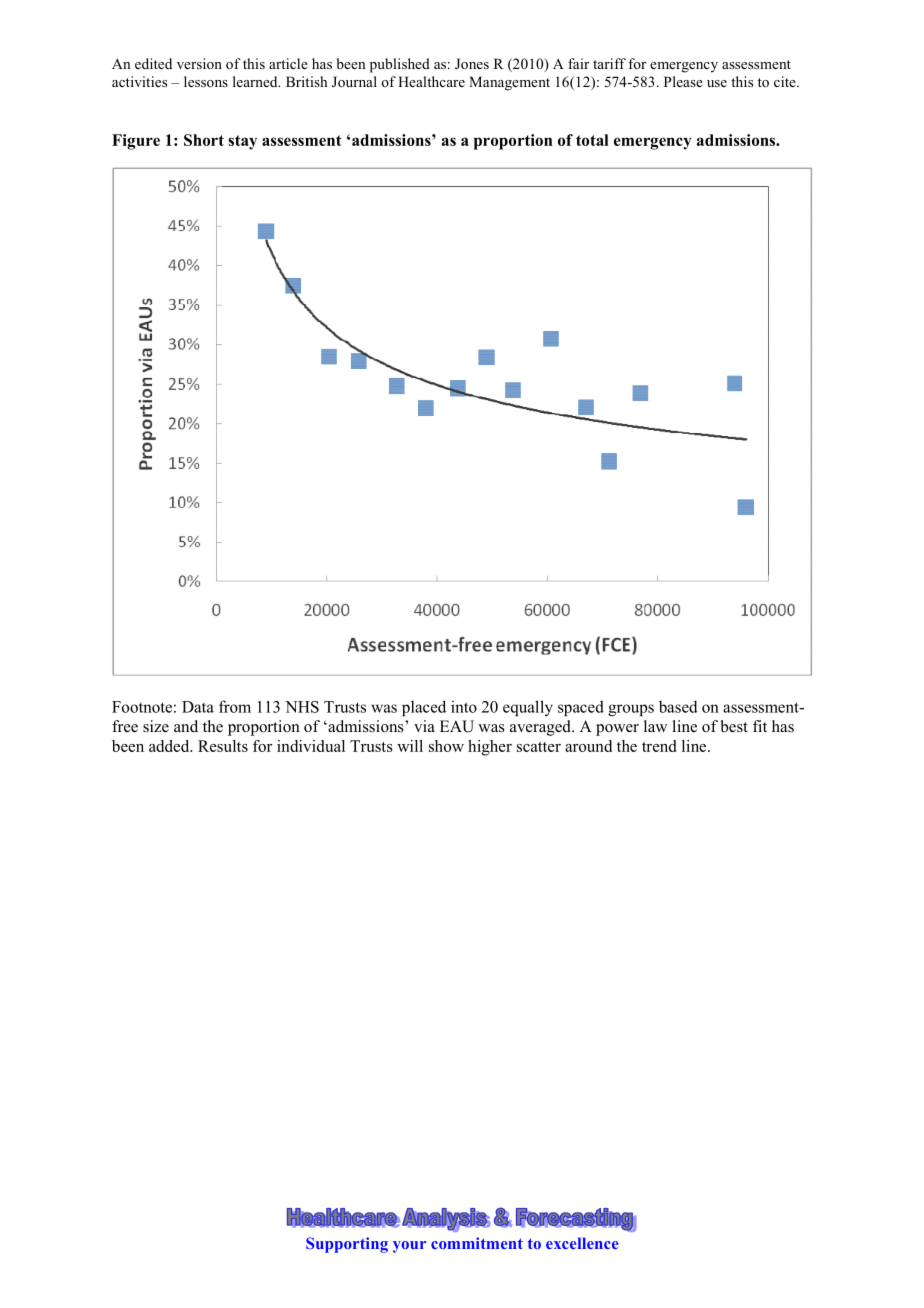 The height and width of the screenshot is (1308, 924). I want to click on excellence, so click(582, 1243).
